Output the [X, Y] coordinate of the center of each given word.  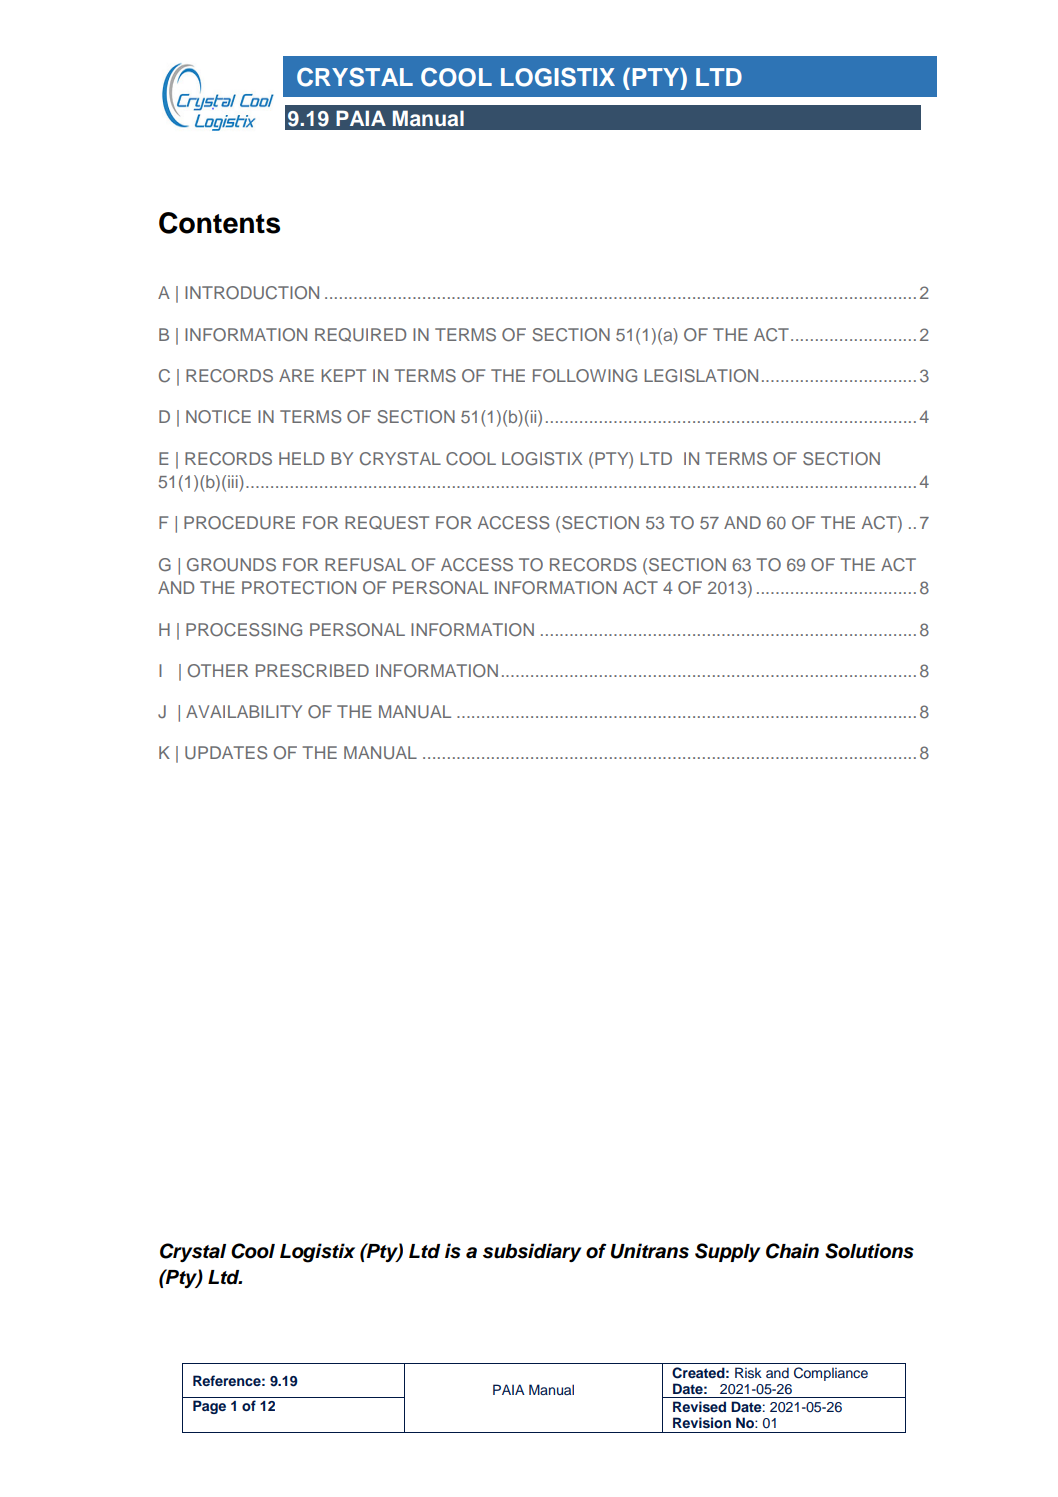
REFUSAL [365, 565]
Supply [727, 1252]
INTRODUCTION [252, 293]
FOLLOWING [585, 376]
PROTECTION [299, 588]
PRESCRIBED [312, 671]
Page [209, 1407]
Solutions [869, 1251]
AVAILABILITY [244, 711]
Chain [792, 1251]
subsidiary [532, 1252]
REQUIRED [360, 335]
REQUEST [387, 523]
